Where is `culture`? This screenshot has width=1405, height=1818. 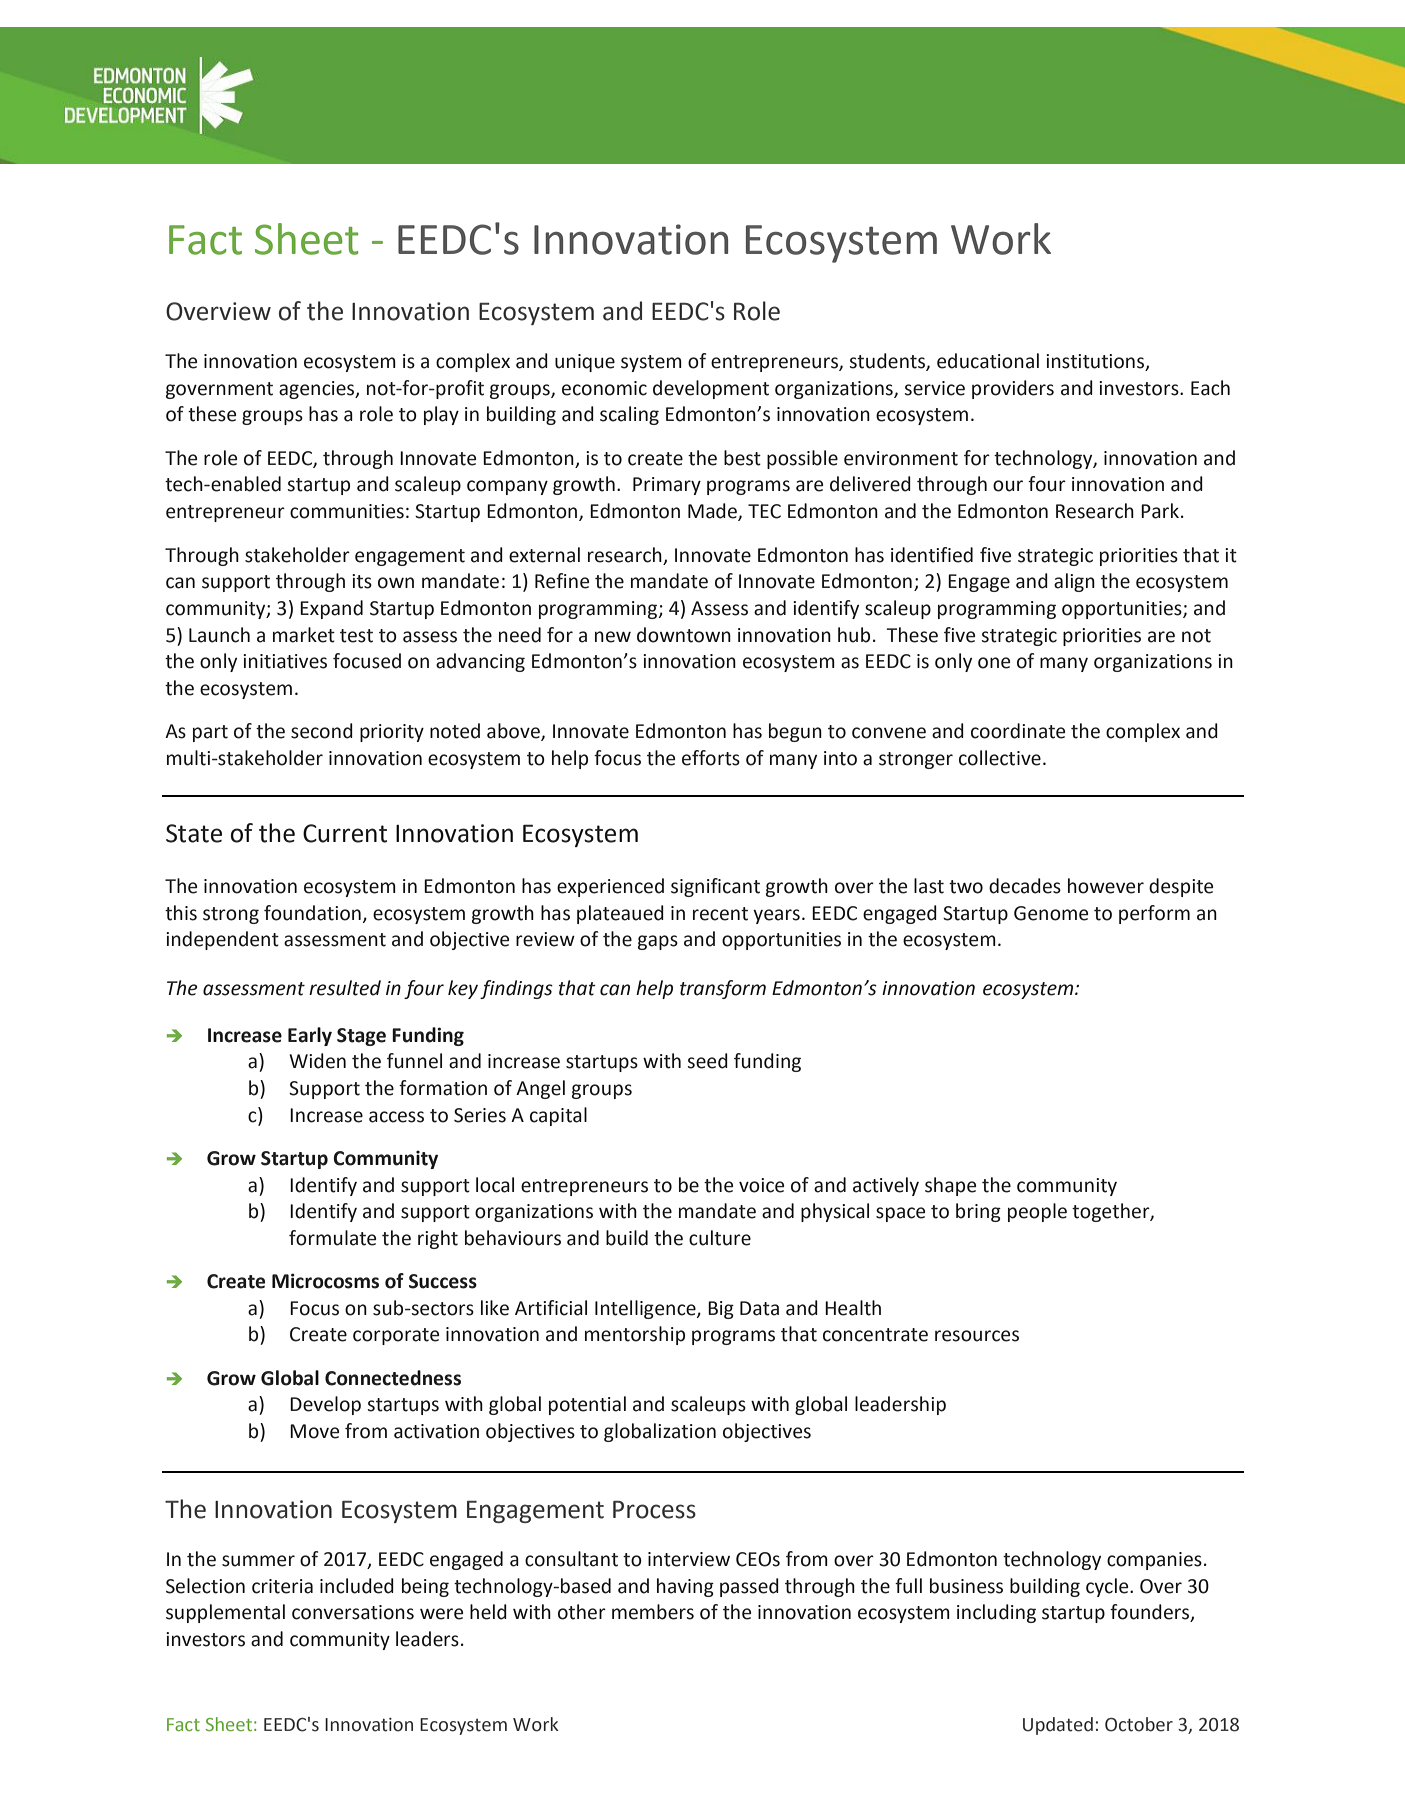 culture is located at coordinates (720, 1238).
